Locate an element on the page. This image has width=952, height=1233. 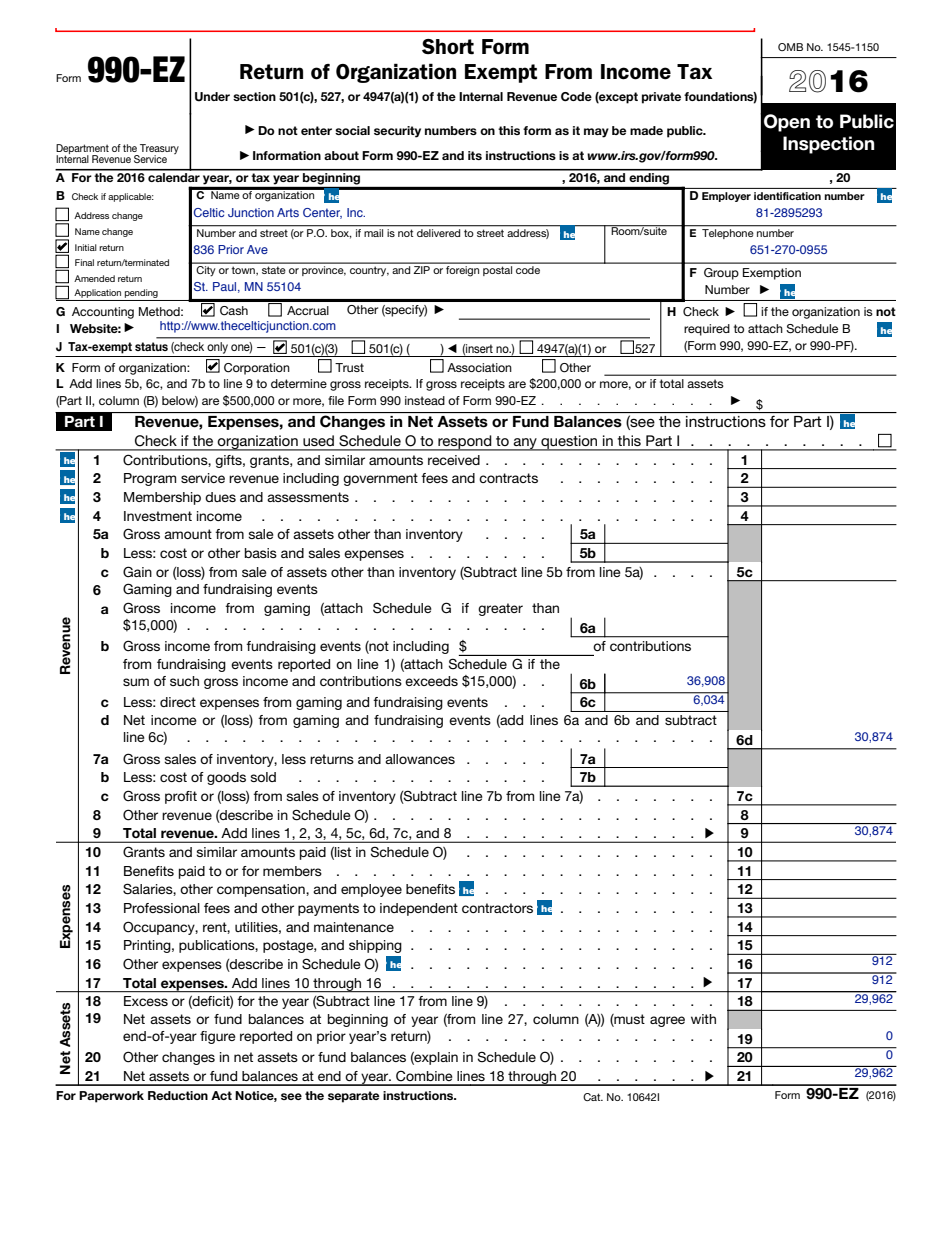
Under is located at coordinates (212, 97).
